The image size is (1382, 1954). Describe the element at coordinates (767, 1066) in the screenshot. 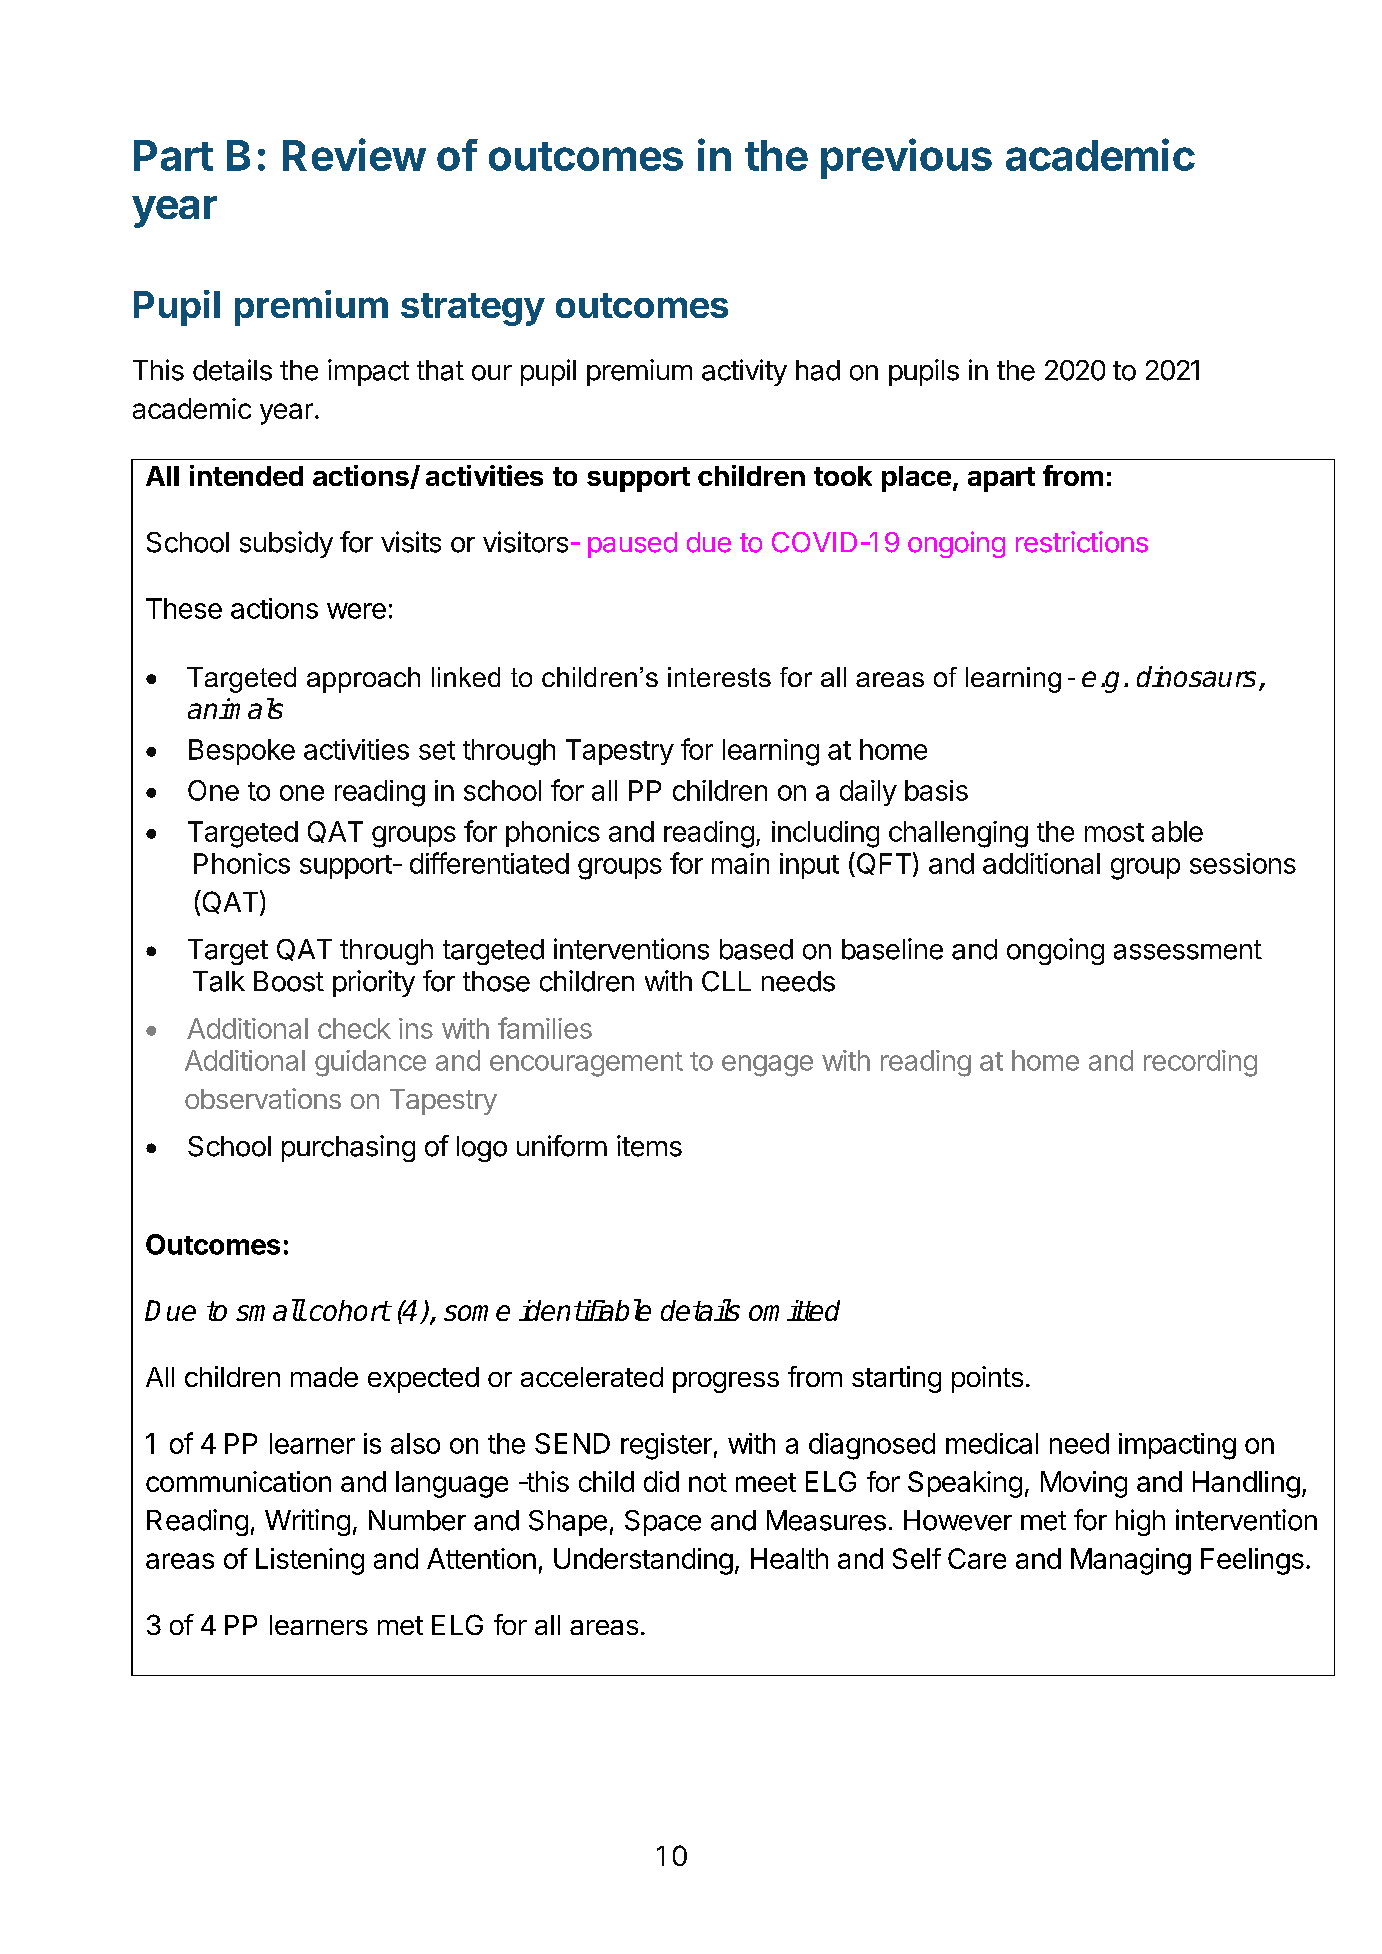

I see `engage` at that location.
